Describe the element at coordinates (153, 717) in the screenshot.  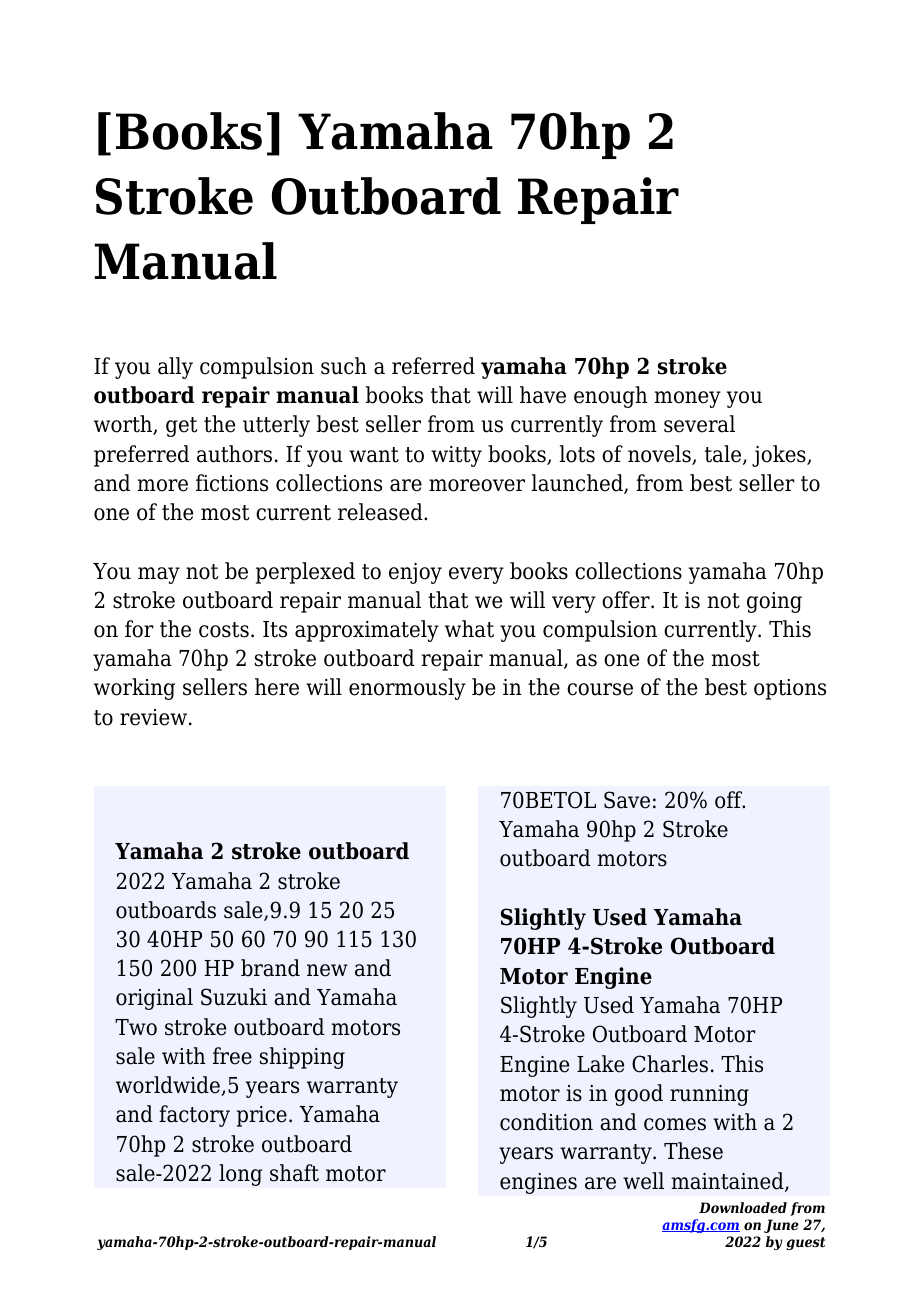
I see `review` at that location.
